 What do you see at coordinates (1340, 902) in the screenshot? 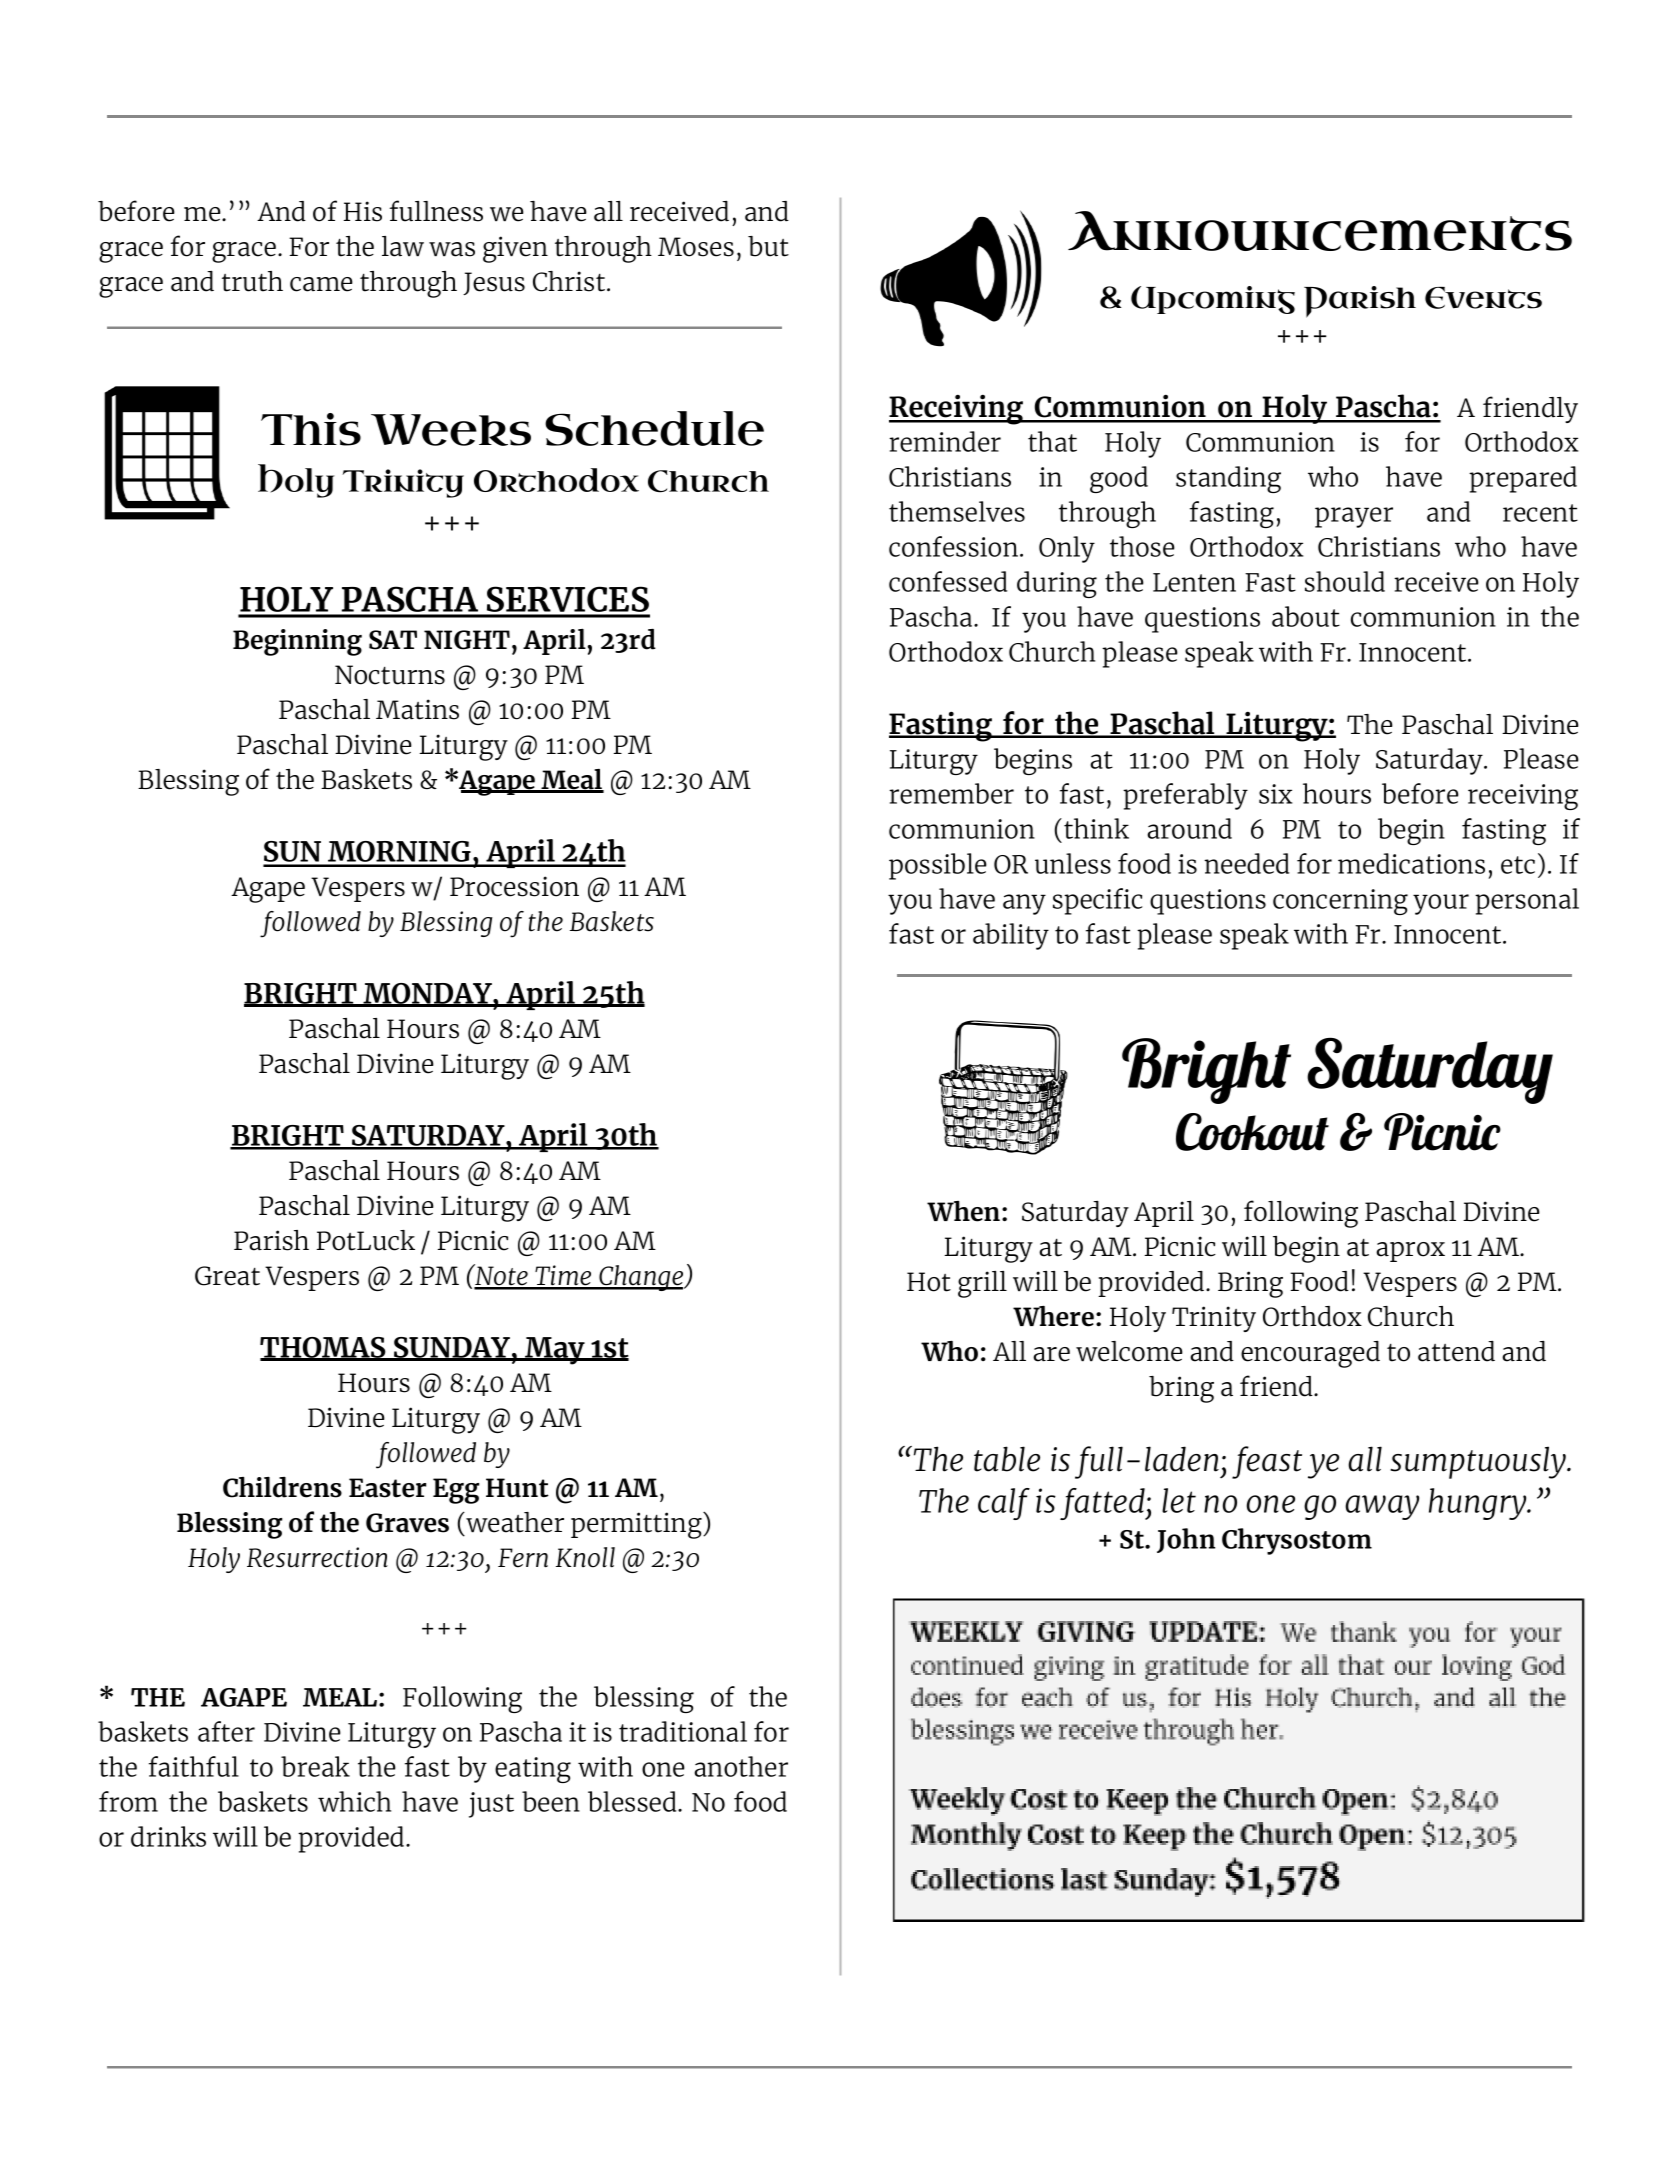
I see `concerning` at bounding box center [1340, 902].
